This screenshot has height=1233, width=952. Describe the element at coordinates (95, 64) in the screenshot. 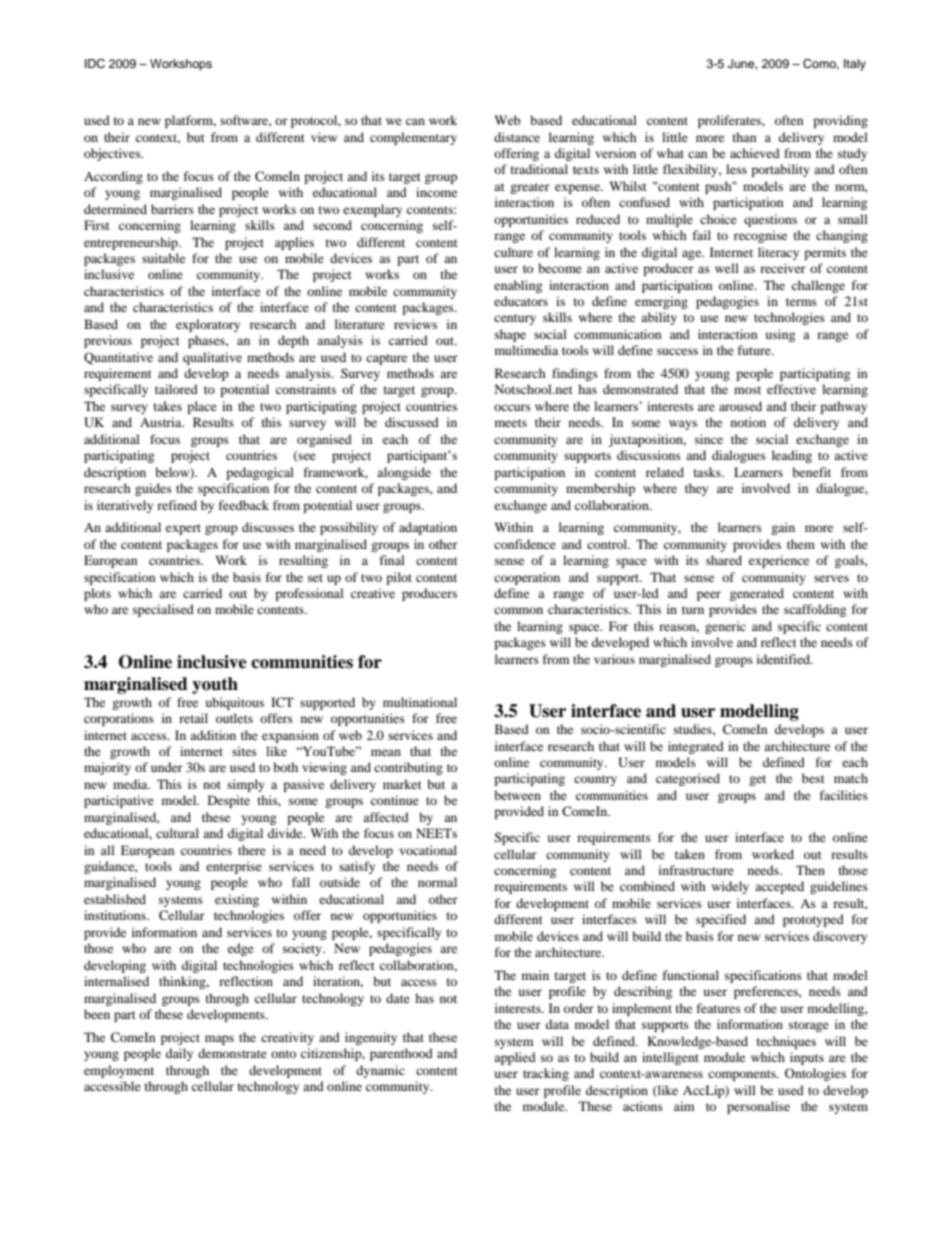

I see `IDC` at that location.
